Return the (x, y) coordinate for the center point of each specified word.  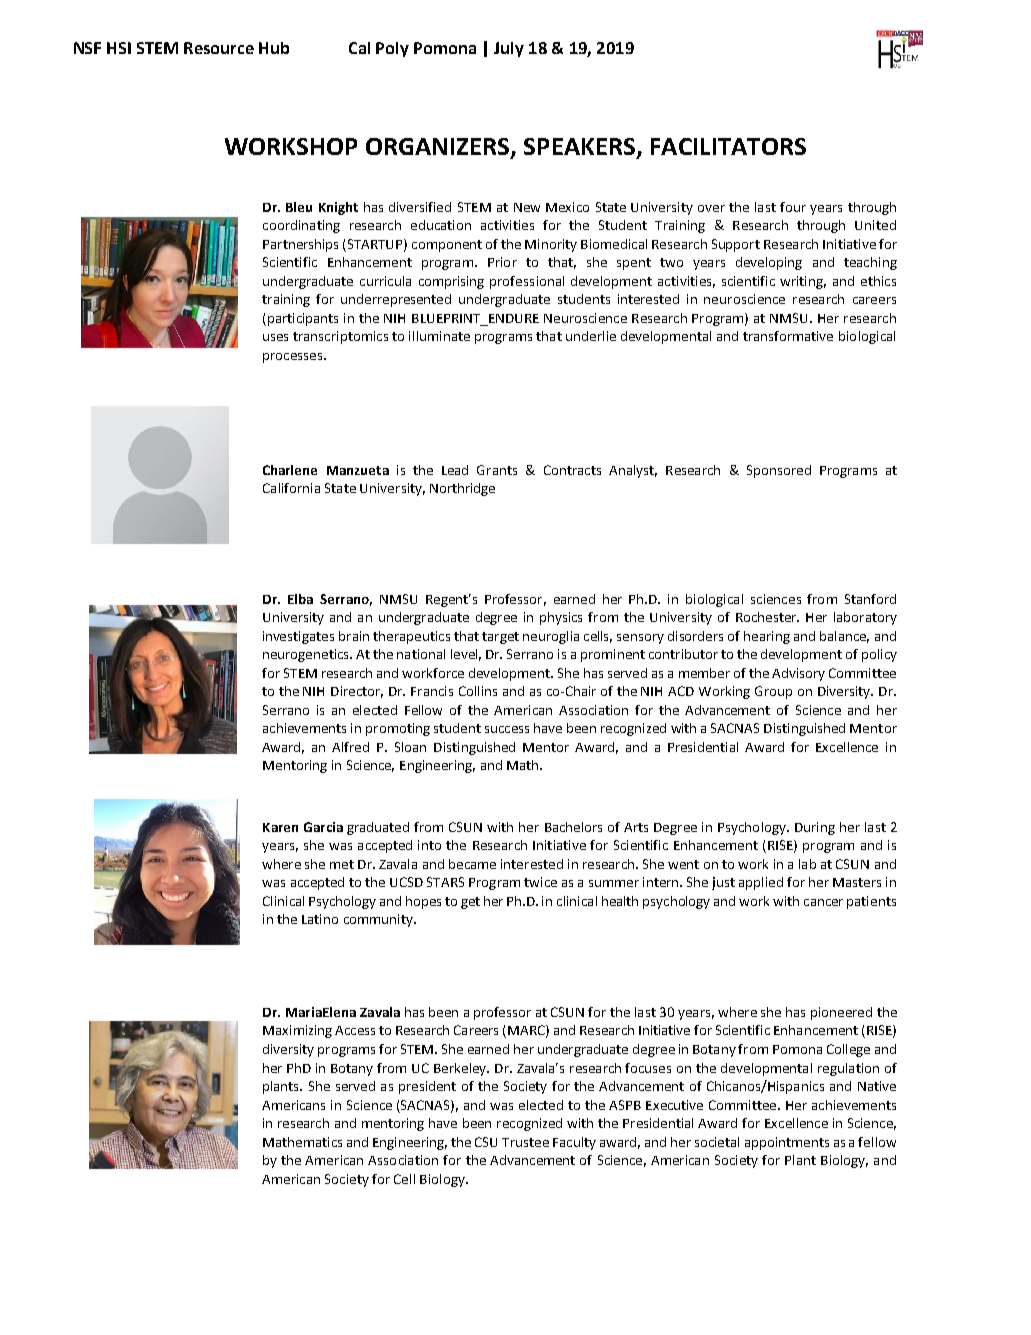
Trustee (525, 1142)
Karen (280, 827)
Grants (497, 470)
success (507, 729)
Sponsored (779, 471)
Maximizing (297, 1031)
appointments (787, 1143)
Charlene (290, 470)
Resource (219, 48)
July (509, 49)
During (815, 828)
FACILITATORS (728, 146)
